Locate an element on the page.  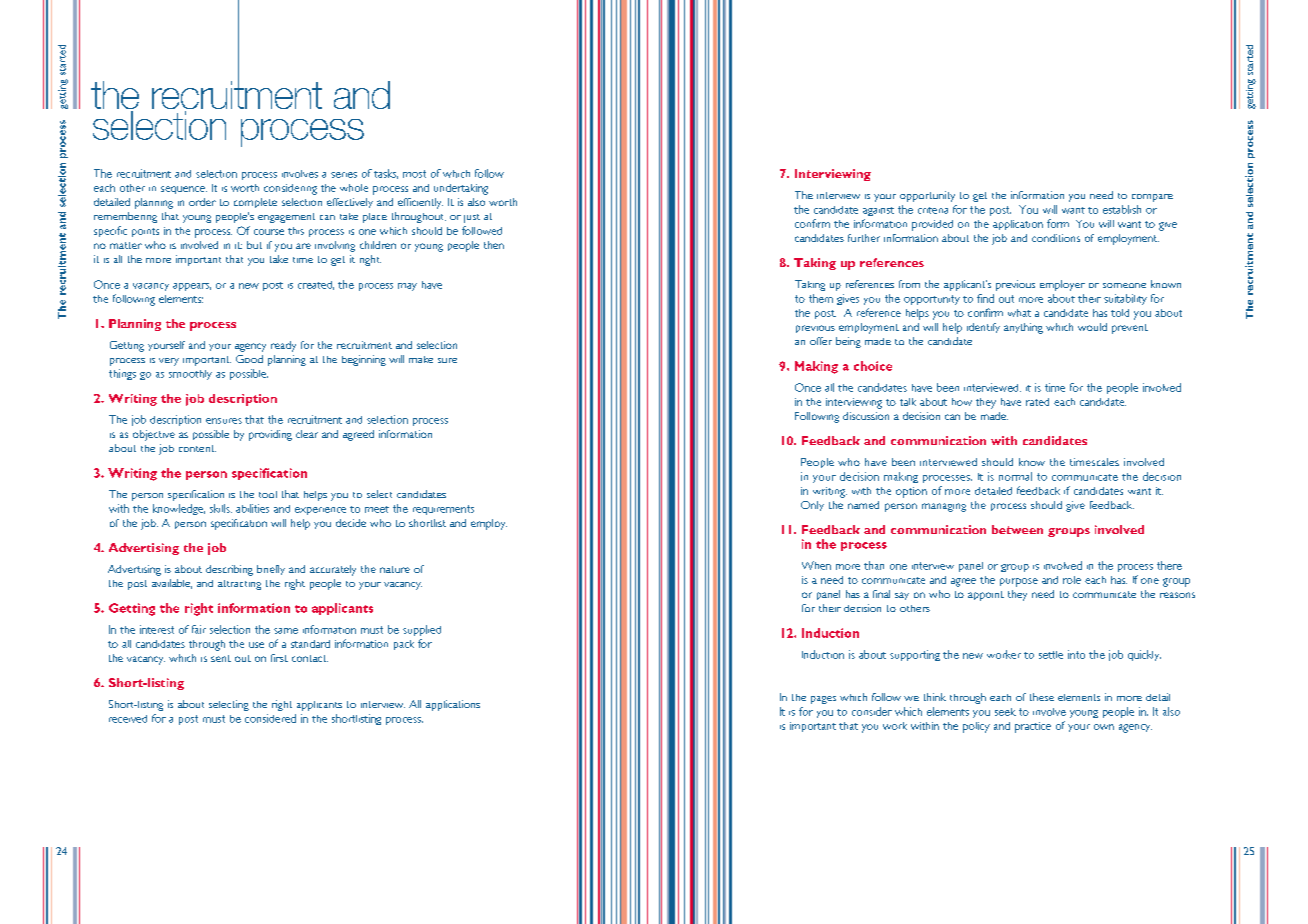
When is located at coordinates (816, 565).
